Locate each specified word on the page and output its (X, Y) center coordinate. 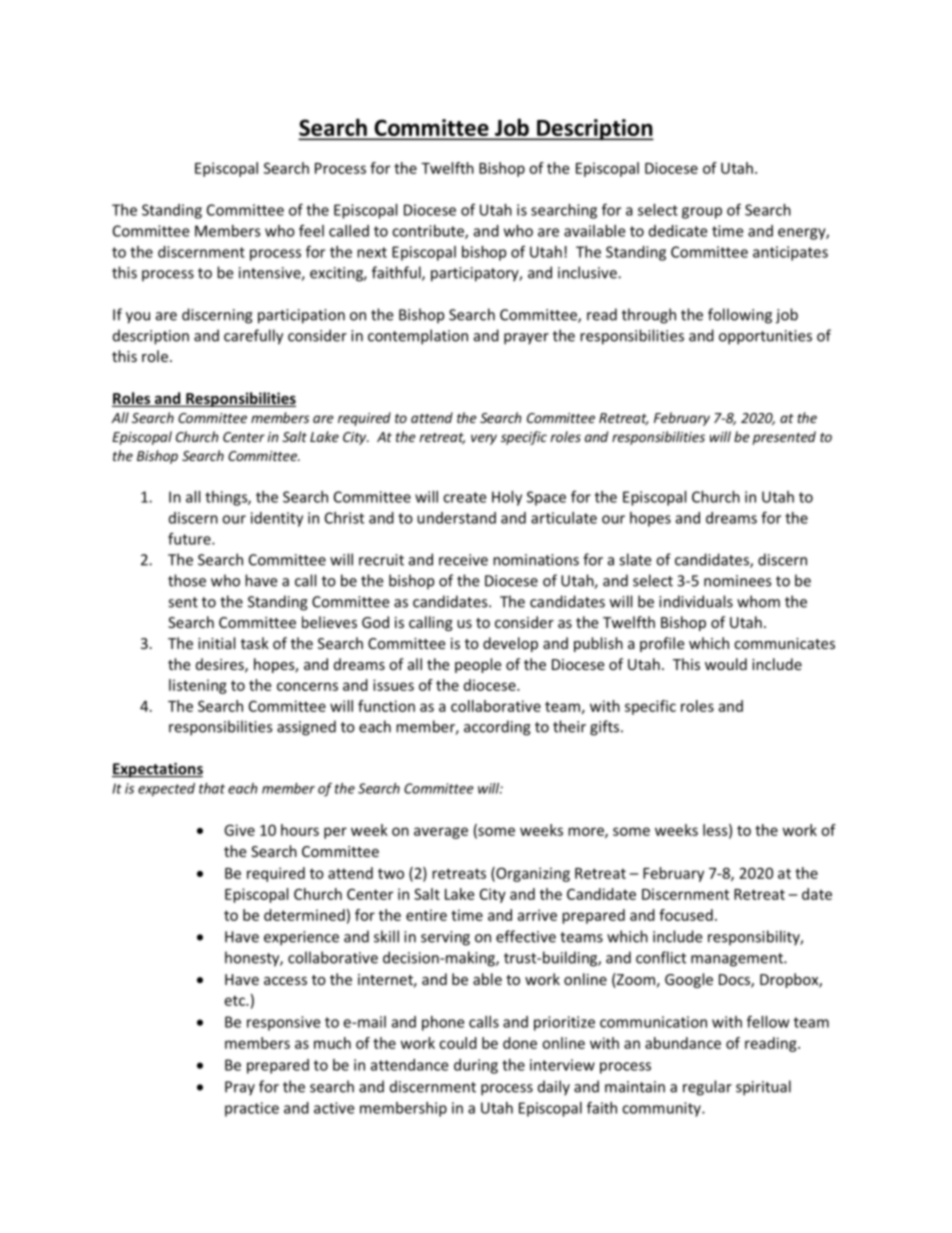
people (478, 665)
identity (277, 519)
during (476, 1066)
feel (311, 230)
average (441, 833)
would (726, 664)
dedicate (678, 231)
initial (216, 643)
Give (239, 830)
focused (686, 915)
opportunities (765, 337)
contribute (429, 232)
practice (252, 1109)
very (484, 439)
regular (707, 1088)
